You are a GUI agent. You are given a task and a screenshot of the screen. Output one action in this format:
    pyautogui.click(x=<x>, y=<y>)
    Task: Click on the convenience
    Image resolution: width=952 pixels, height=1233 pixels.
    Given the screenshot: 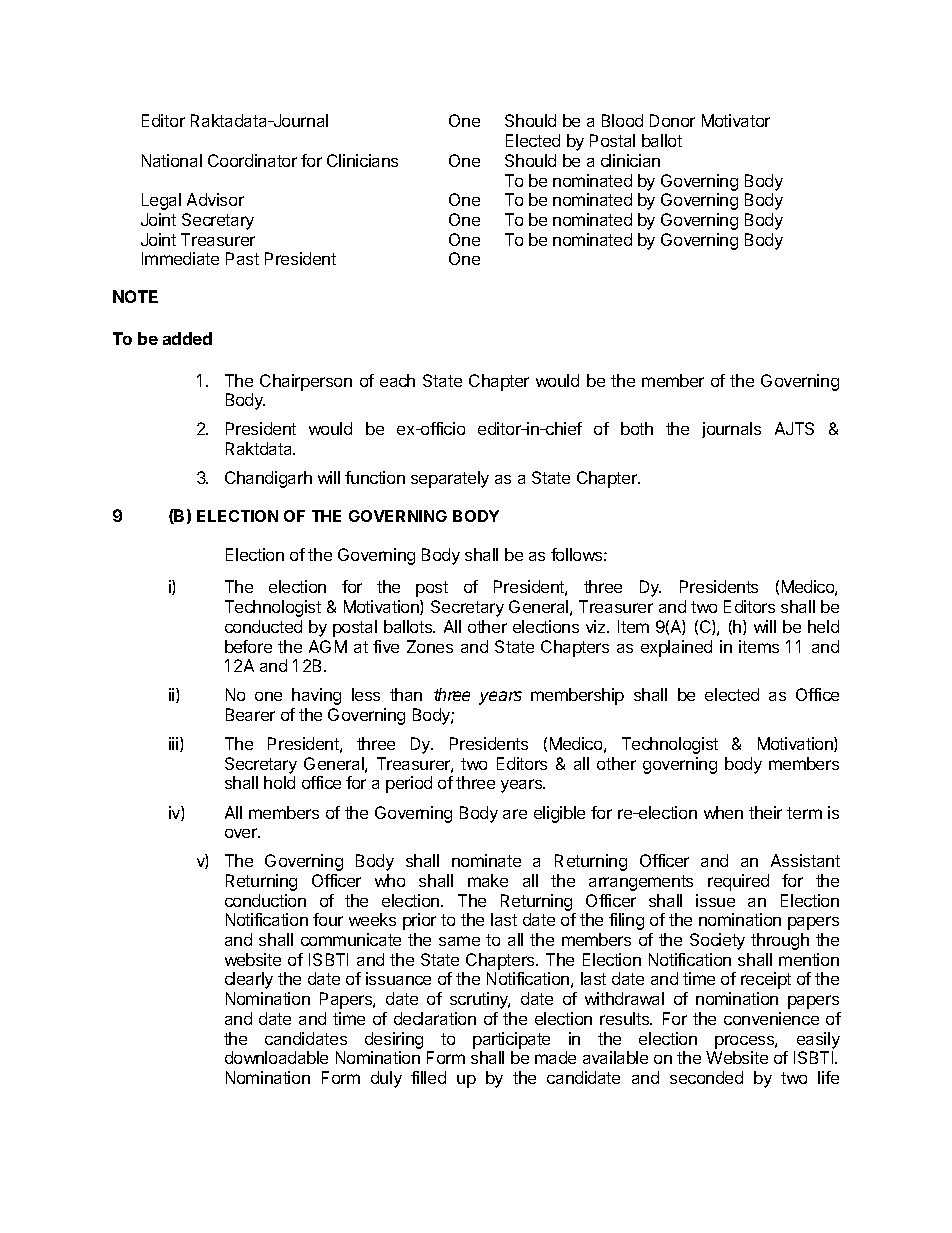 What is the action you would take?
    pyautogui.click(x=771, y=1018)
